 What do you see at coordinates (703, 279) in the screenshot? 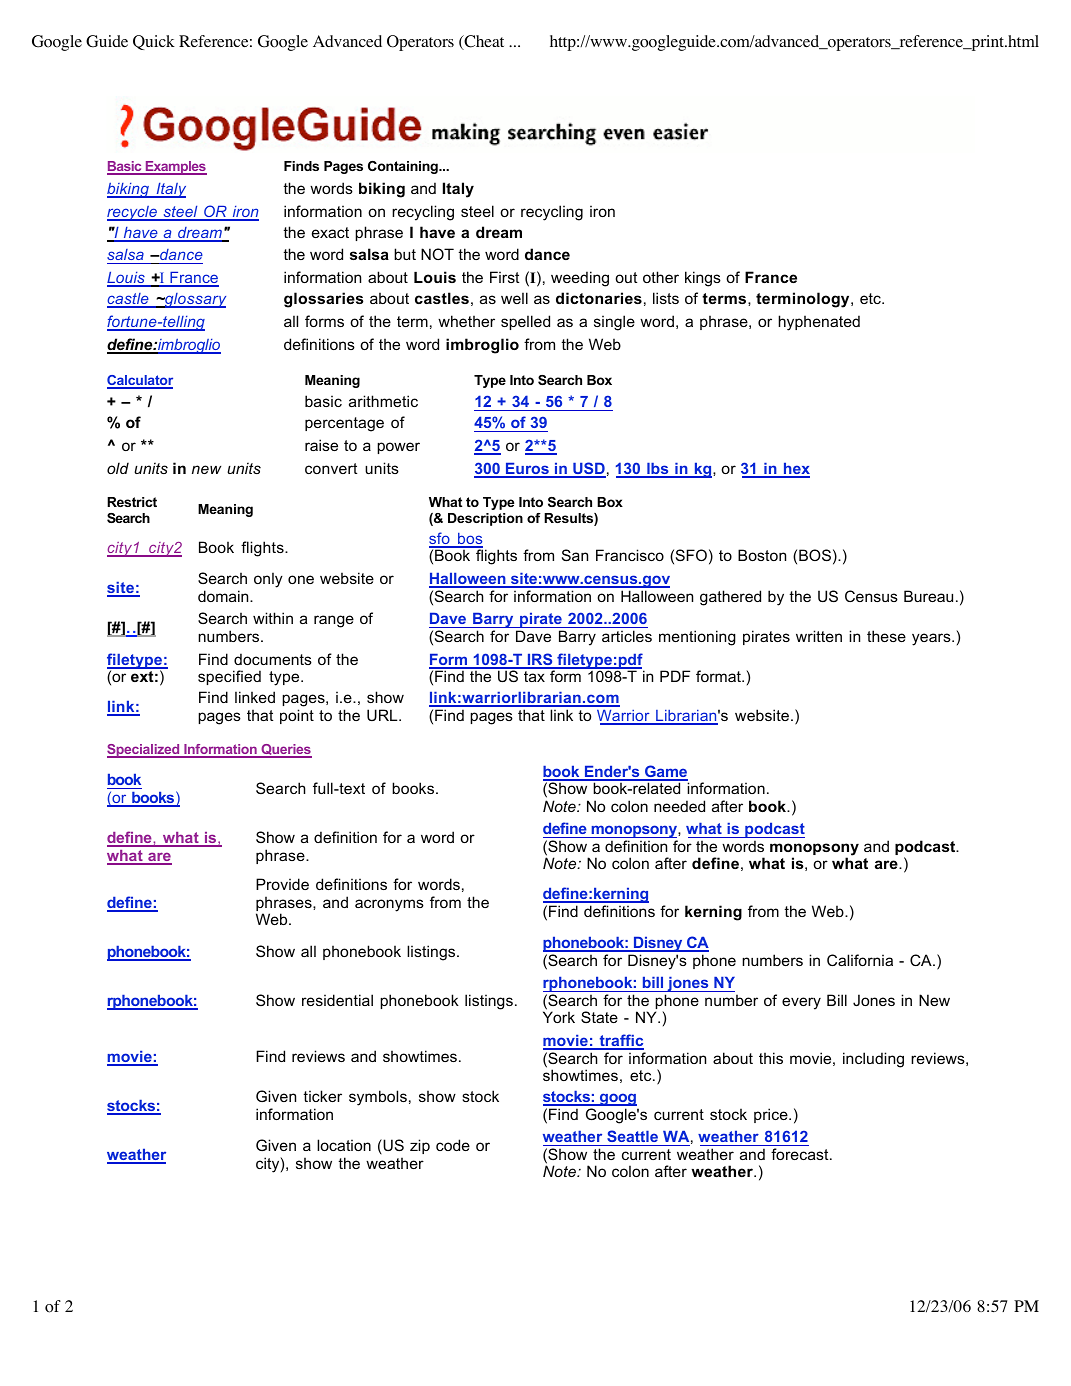
I see `kings` at bounding box center [703, 279].
